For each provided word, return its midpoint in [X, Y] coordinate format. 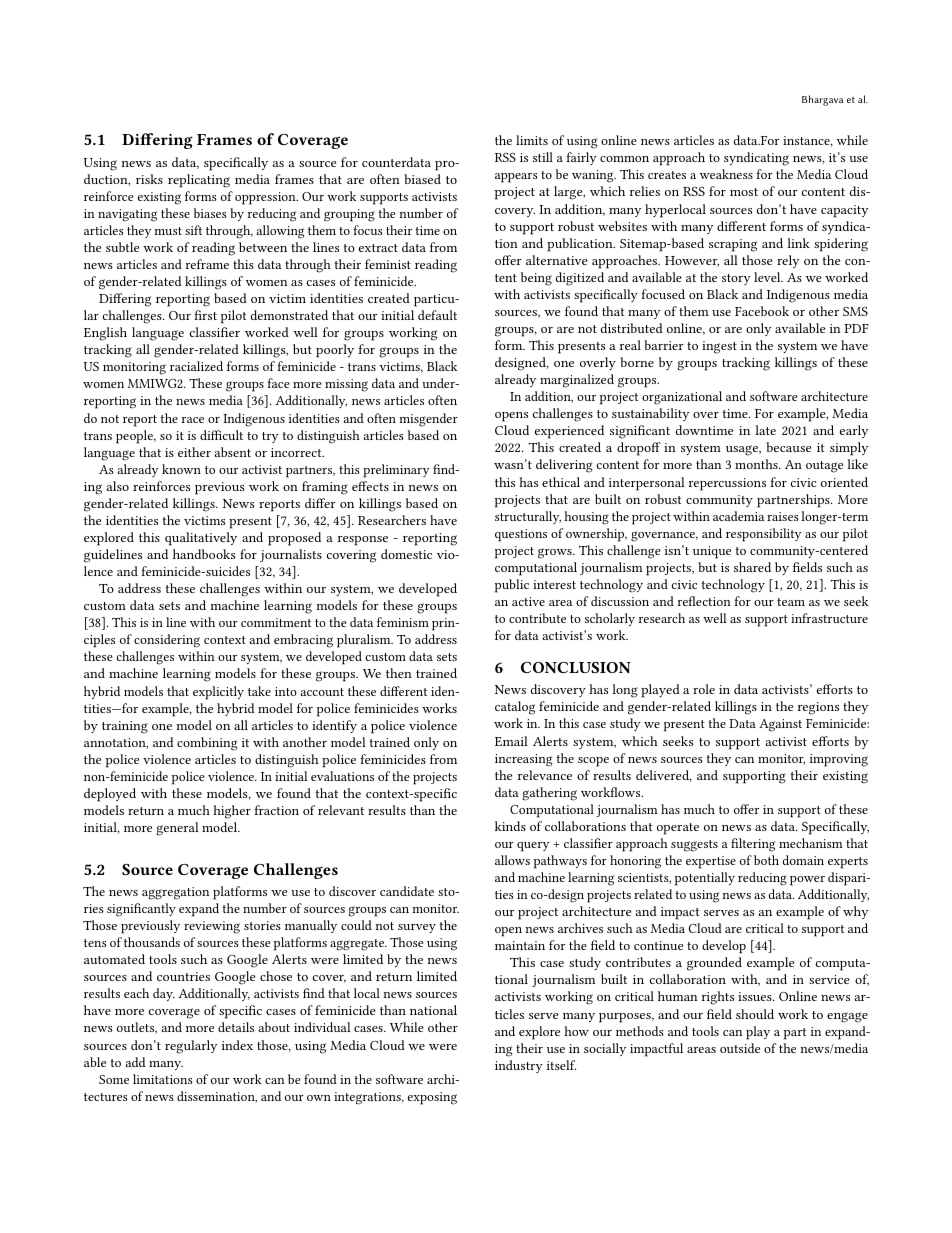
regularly [191, 1047]
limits [532, 140]
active [528, 601]
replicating [199, 181]
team [791, 602]
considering [167, 641]
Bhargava [822, 100]
